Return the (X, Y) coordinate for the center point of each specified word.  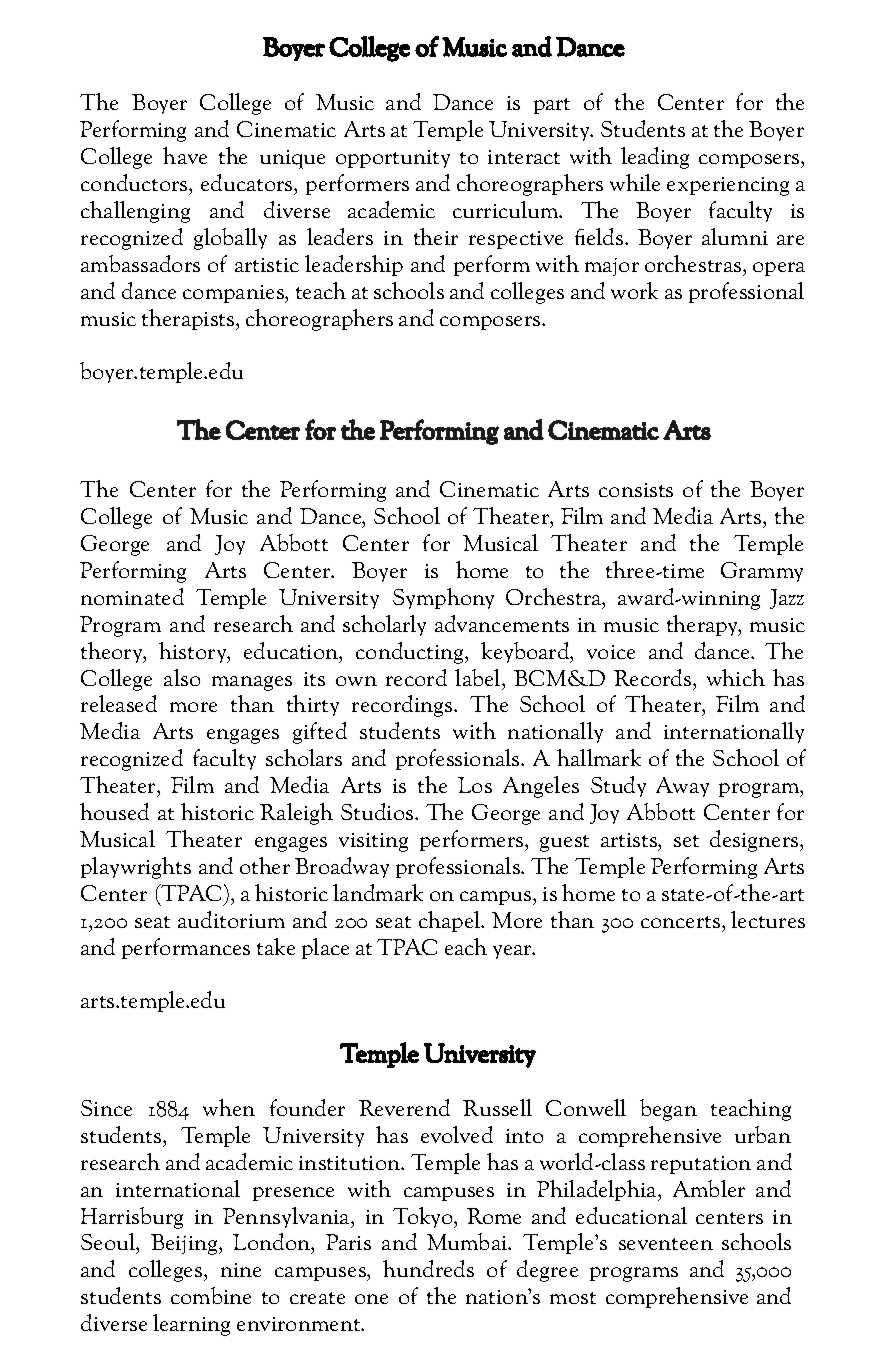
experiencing (728, 186)
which (736, 677)
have (185, 155)
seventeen (666, 1244)
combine (211, 1295)
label (479, 677)
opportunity (393, 159)
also (182, 677)
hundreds (428, 1268)
